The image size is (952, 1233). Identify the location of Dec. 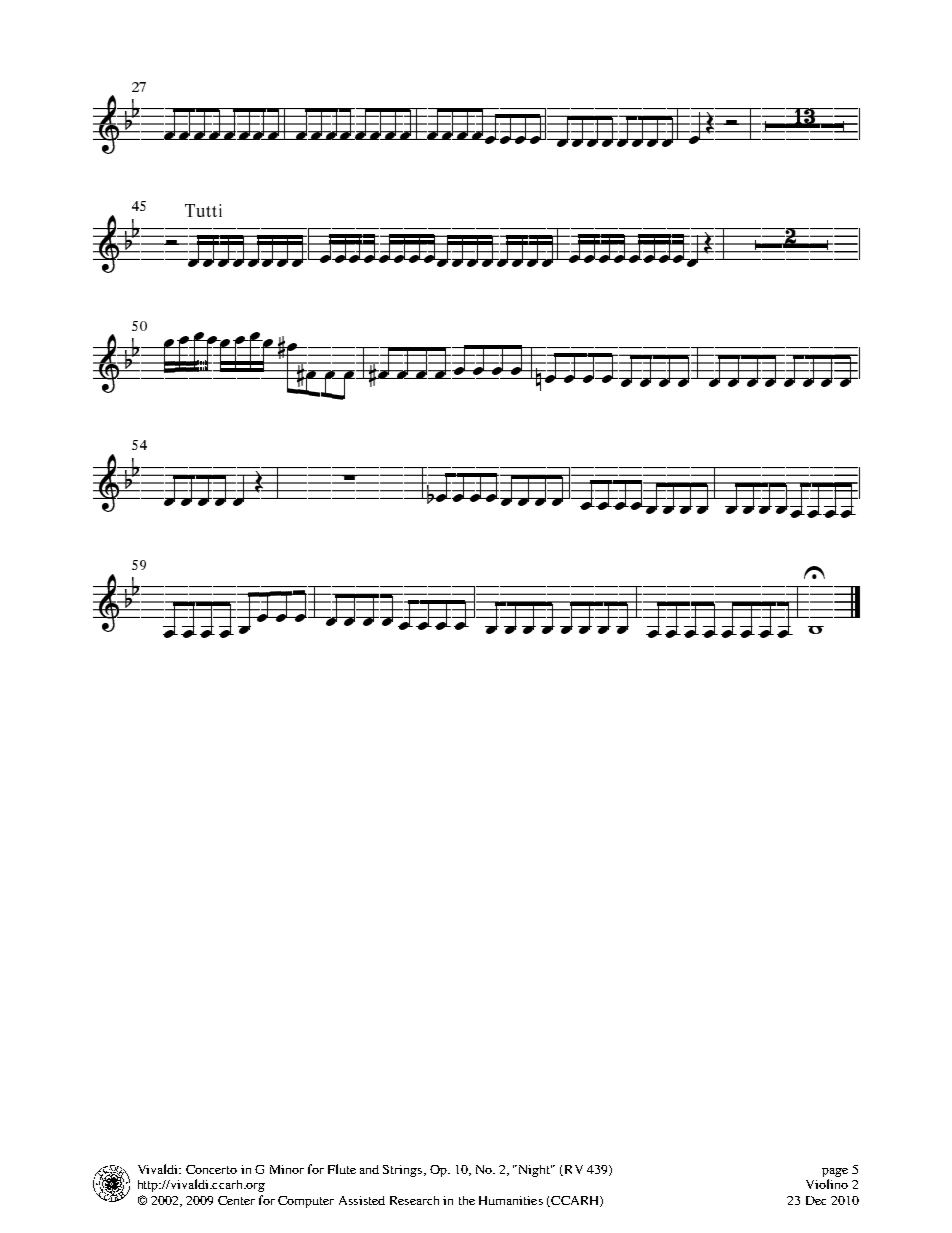
(816, 1200).
